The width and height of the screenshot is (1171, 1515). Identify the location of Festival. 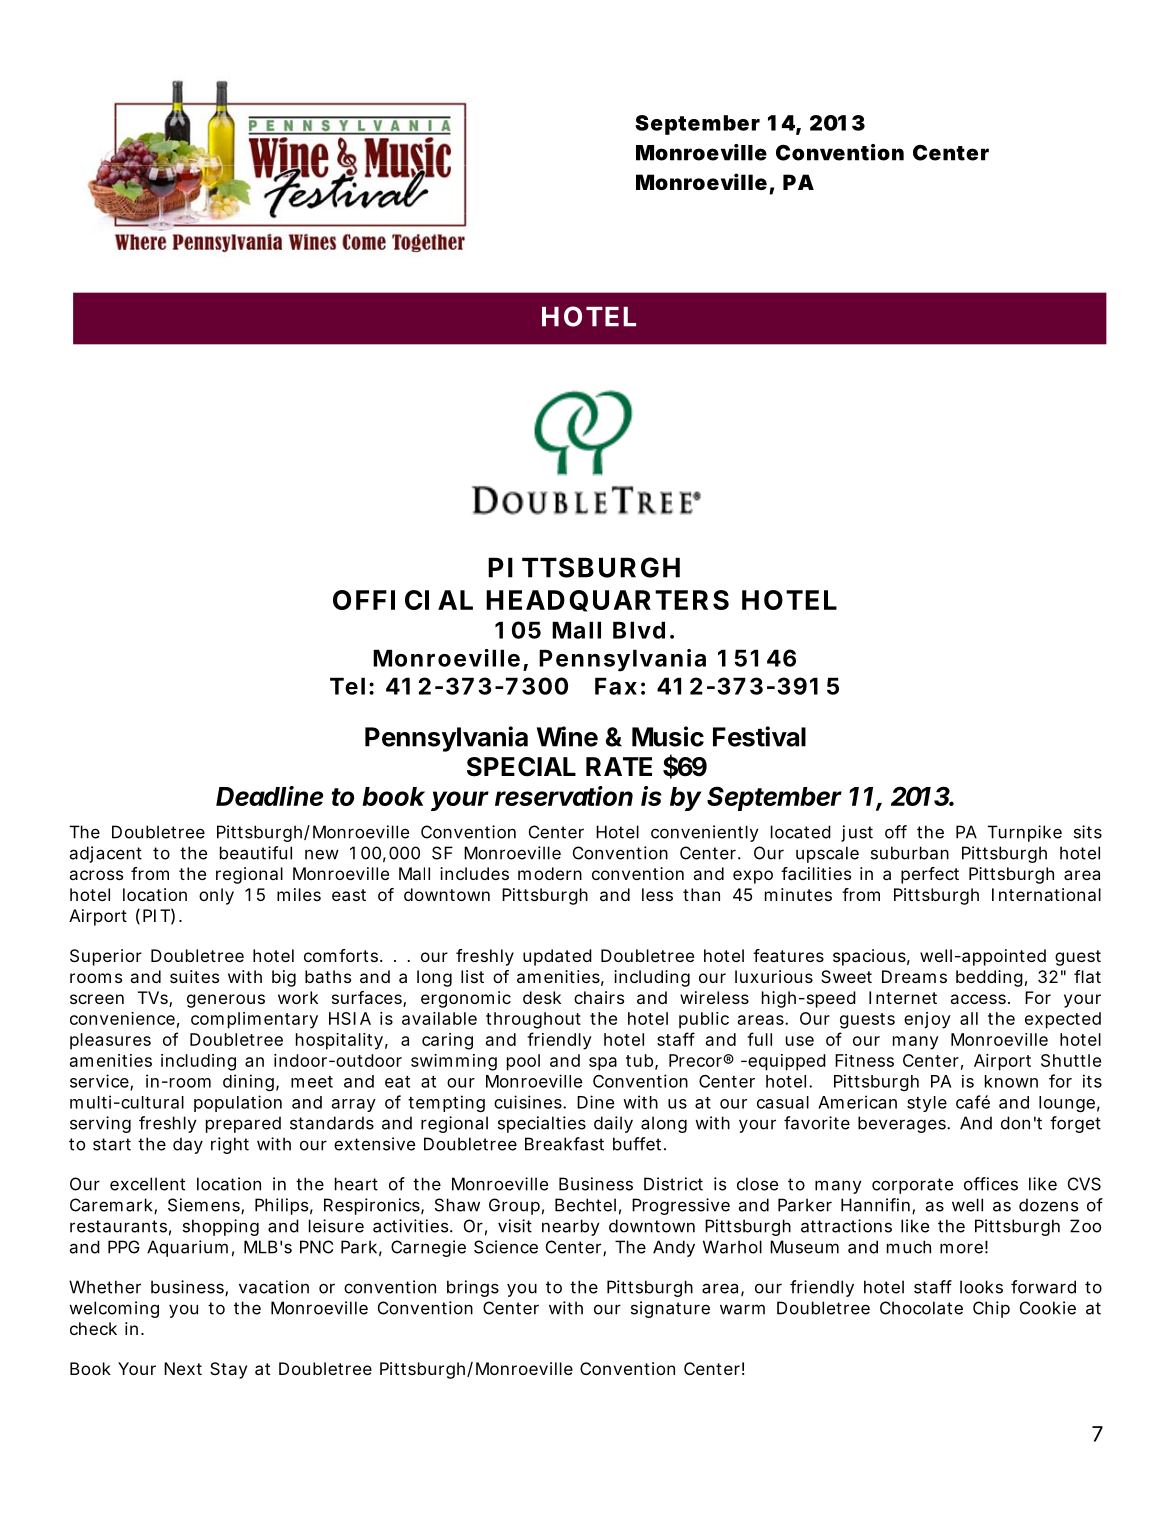
(759, 736).
